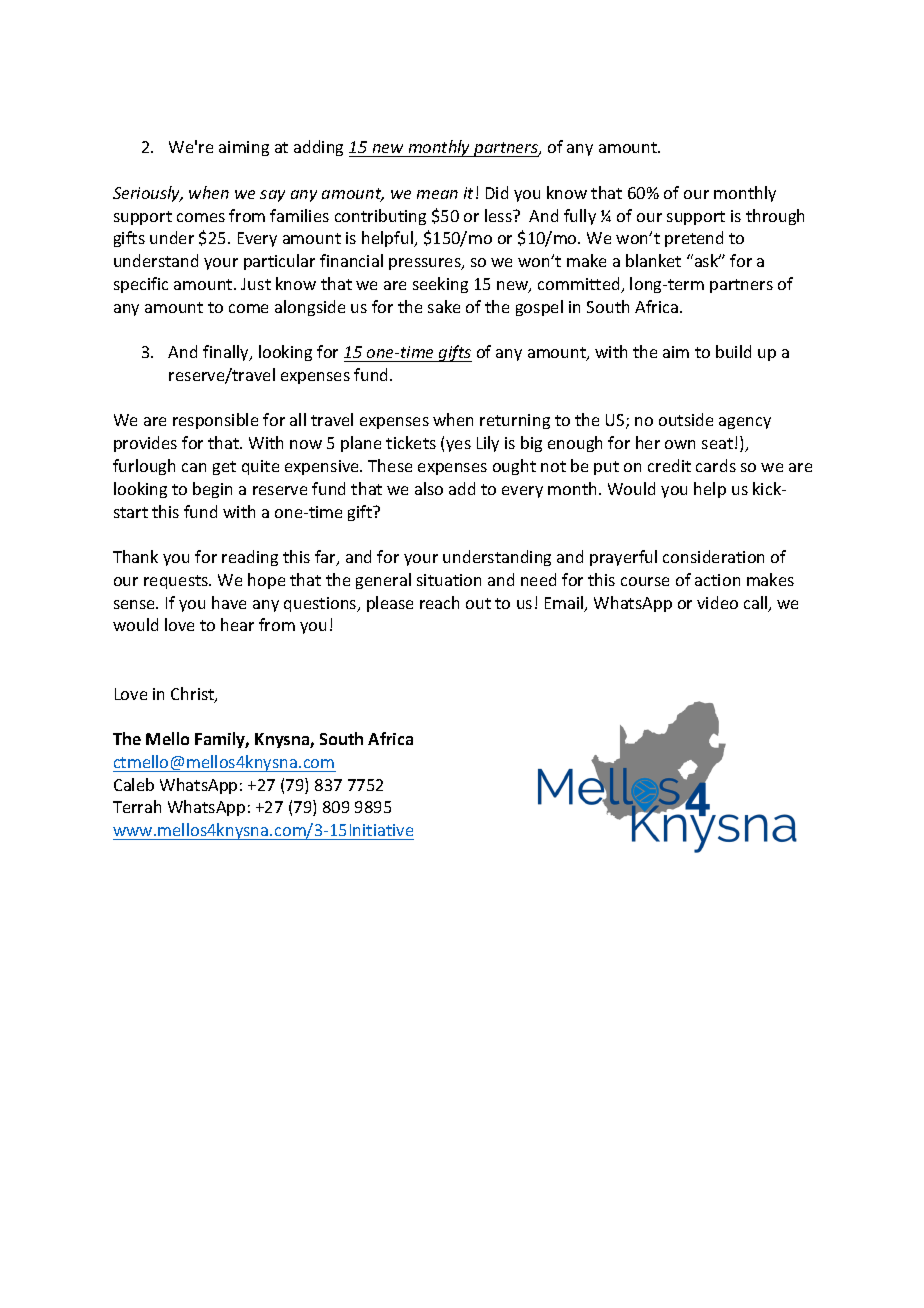 The width and height of the image is (924, 1308). I want to click on reach, so click(439, 602).
